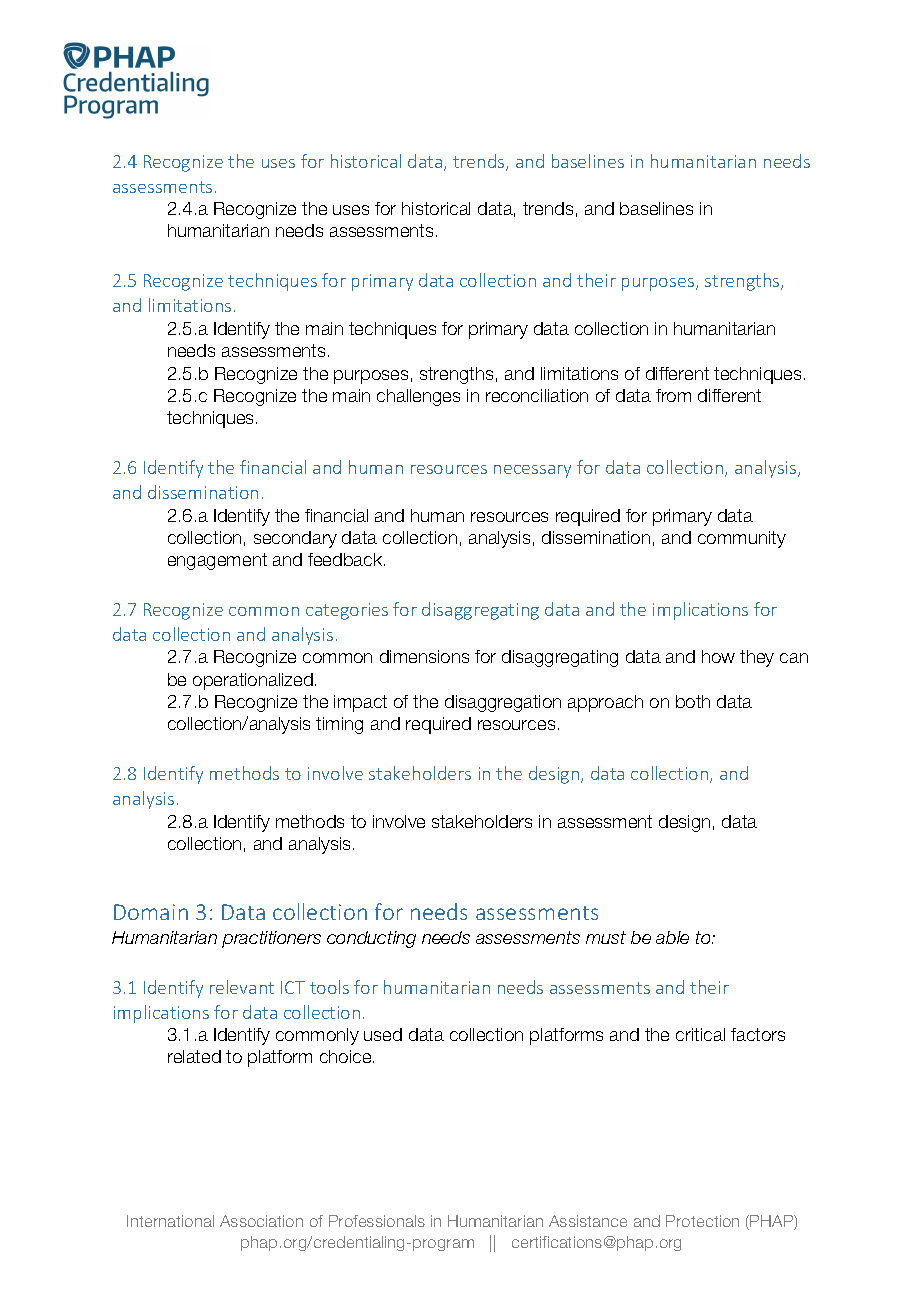 This screenshot has height=1308, width=924. Describe the element at coordinates (261, 1221) in the screenshot. I see `Association` at that location.
